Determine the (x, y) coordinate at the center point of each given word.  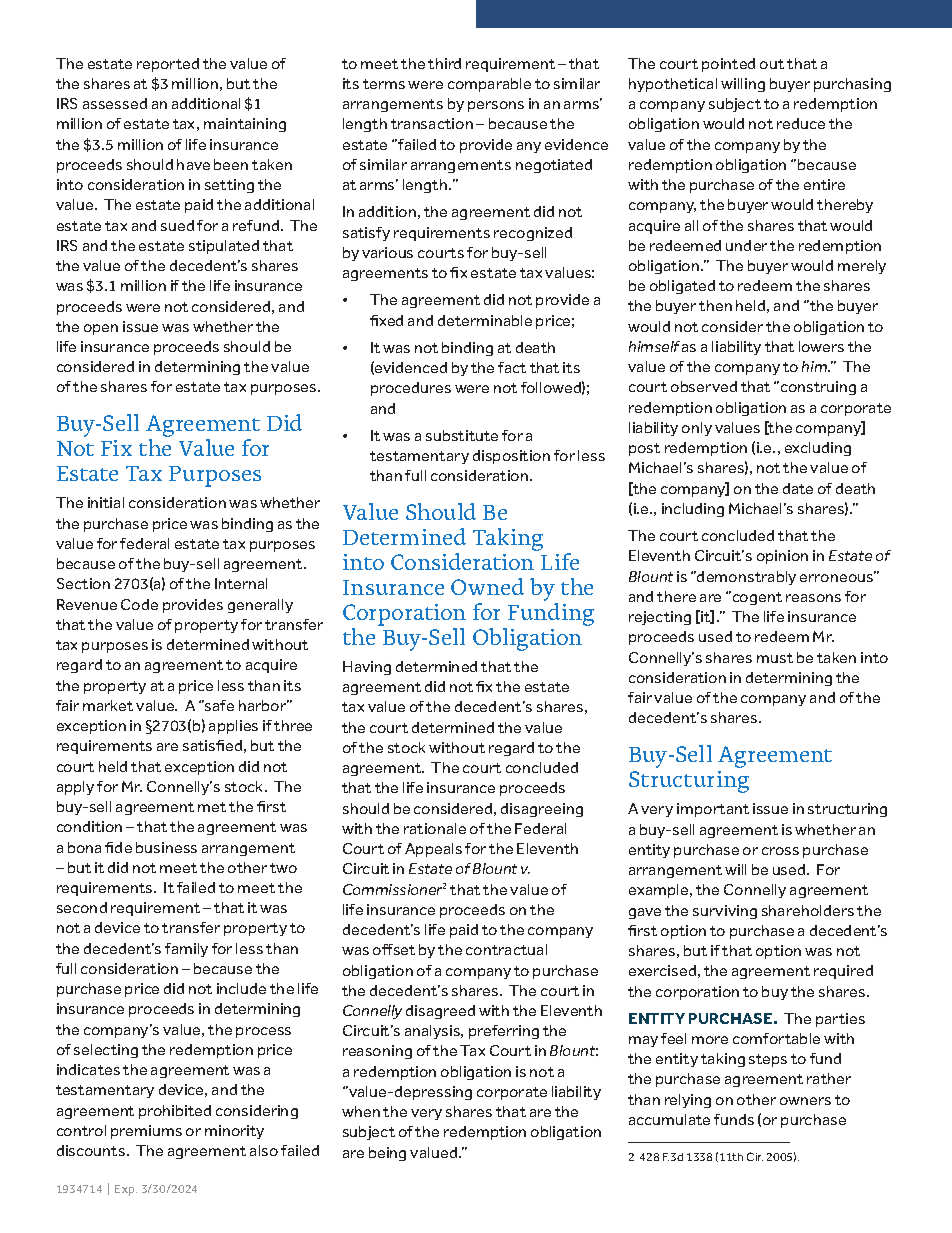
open (101, 329)
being (387, 1154)
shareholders (808, 910)
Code (139, 604)
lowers (821, 346)
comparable (489, 85)
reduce (801, 123)
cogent (756, 598)
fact (512, 367)
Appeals (433, 850)
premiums (146, 1132)
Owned (487, 586)
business (166, 847)
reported (168, 65)
